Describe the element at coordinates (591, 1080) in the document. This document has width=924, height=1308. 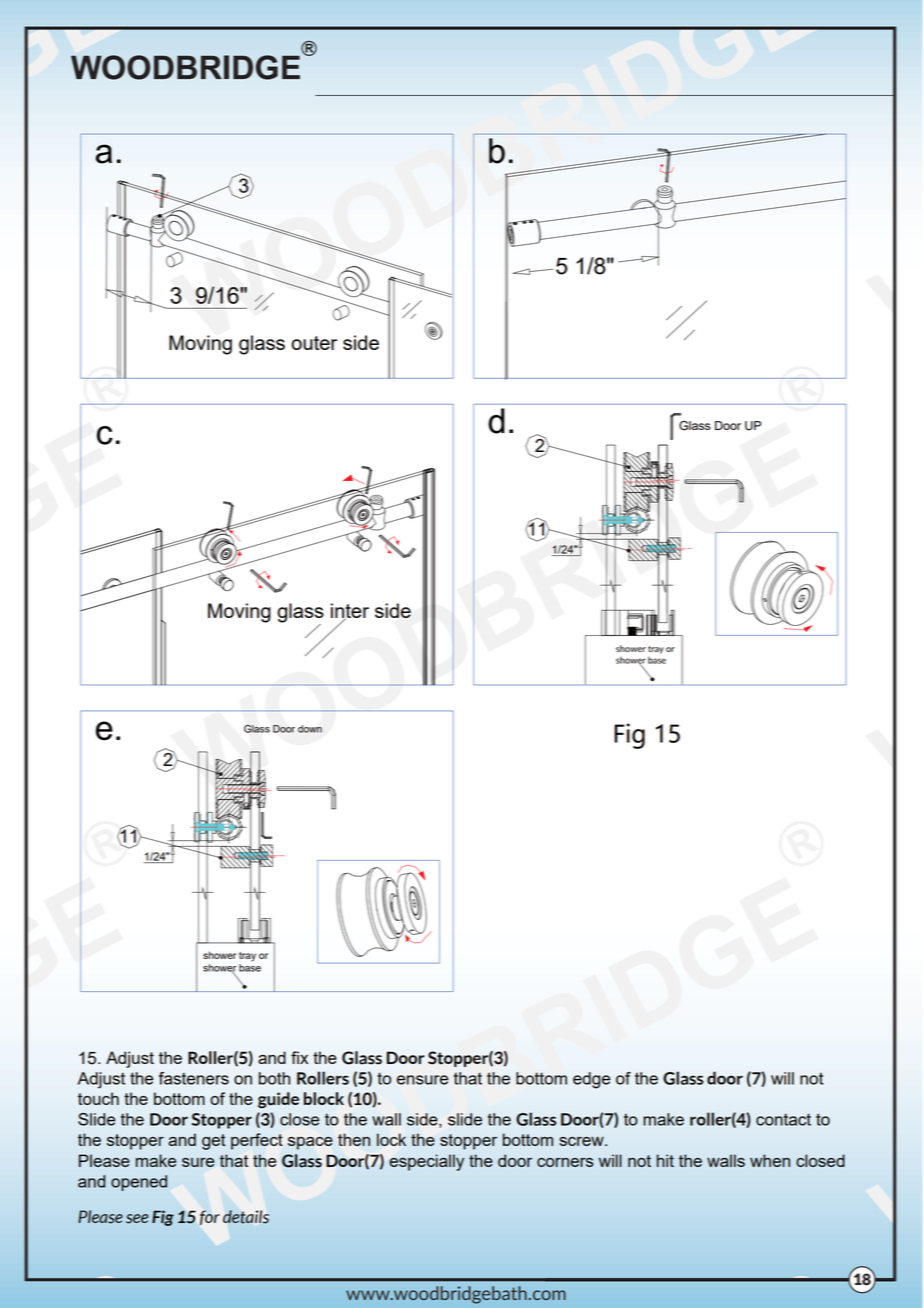
I see `edge` at that location.
